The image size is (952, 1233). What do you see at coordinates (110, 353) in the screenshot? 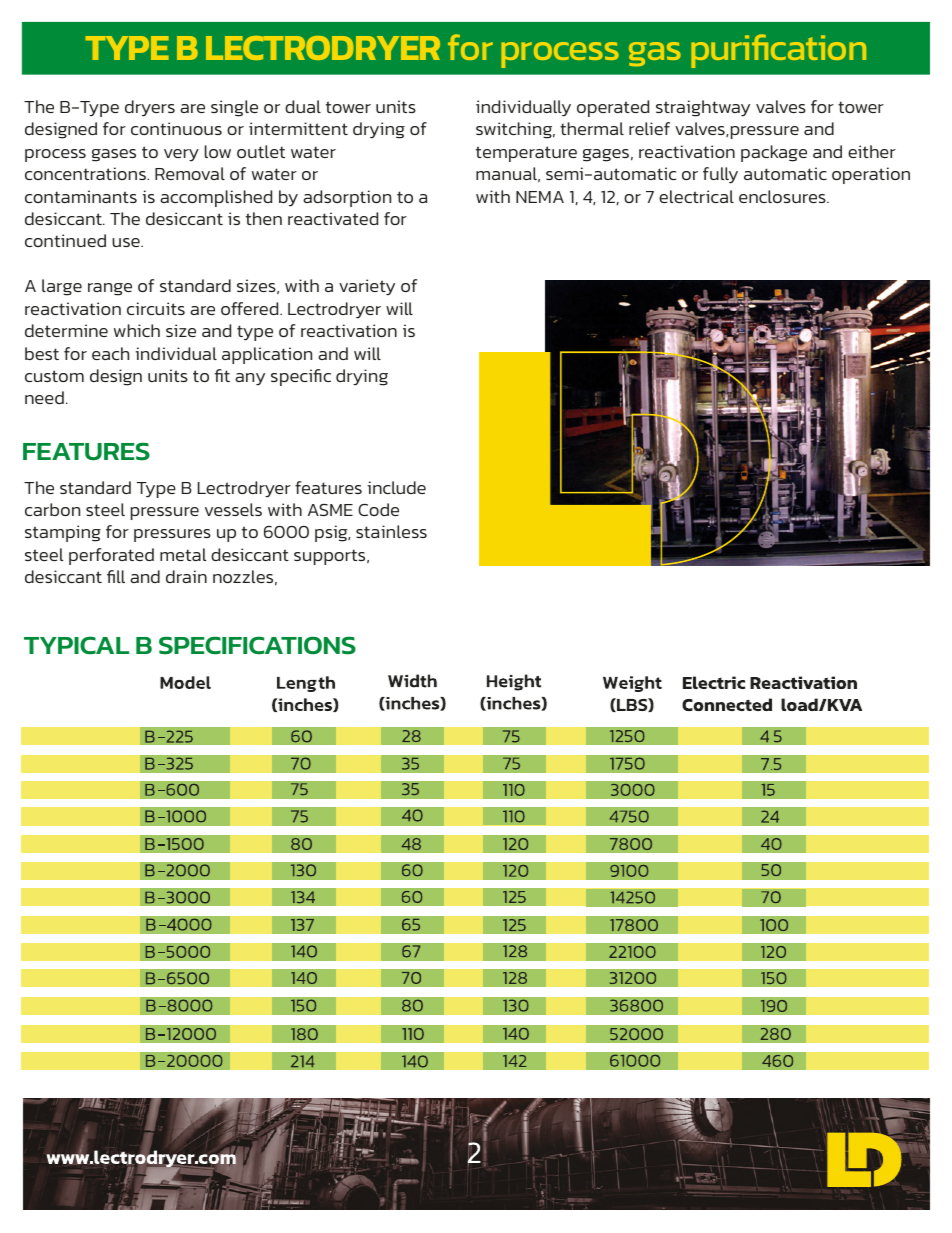
I see `each` at bounding box center [110, 353].
